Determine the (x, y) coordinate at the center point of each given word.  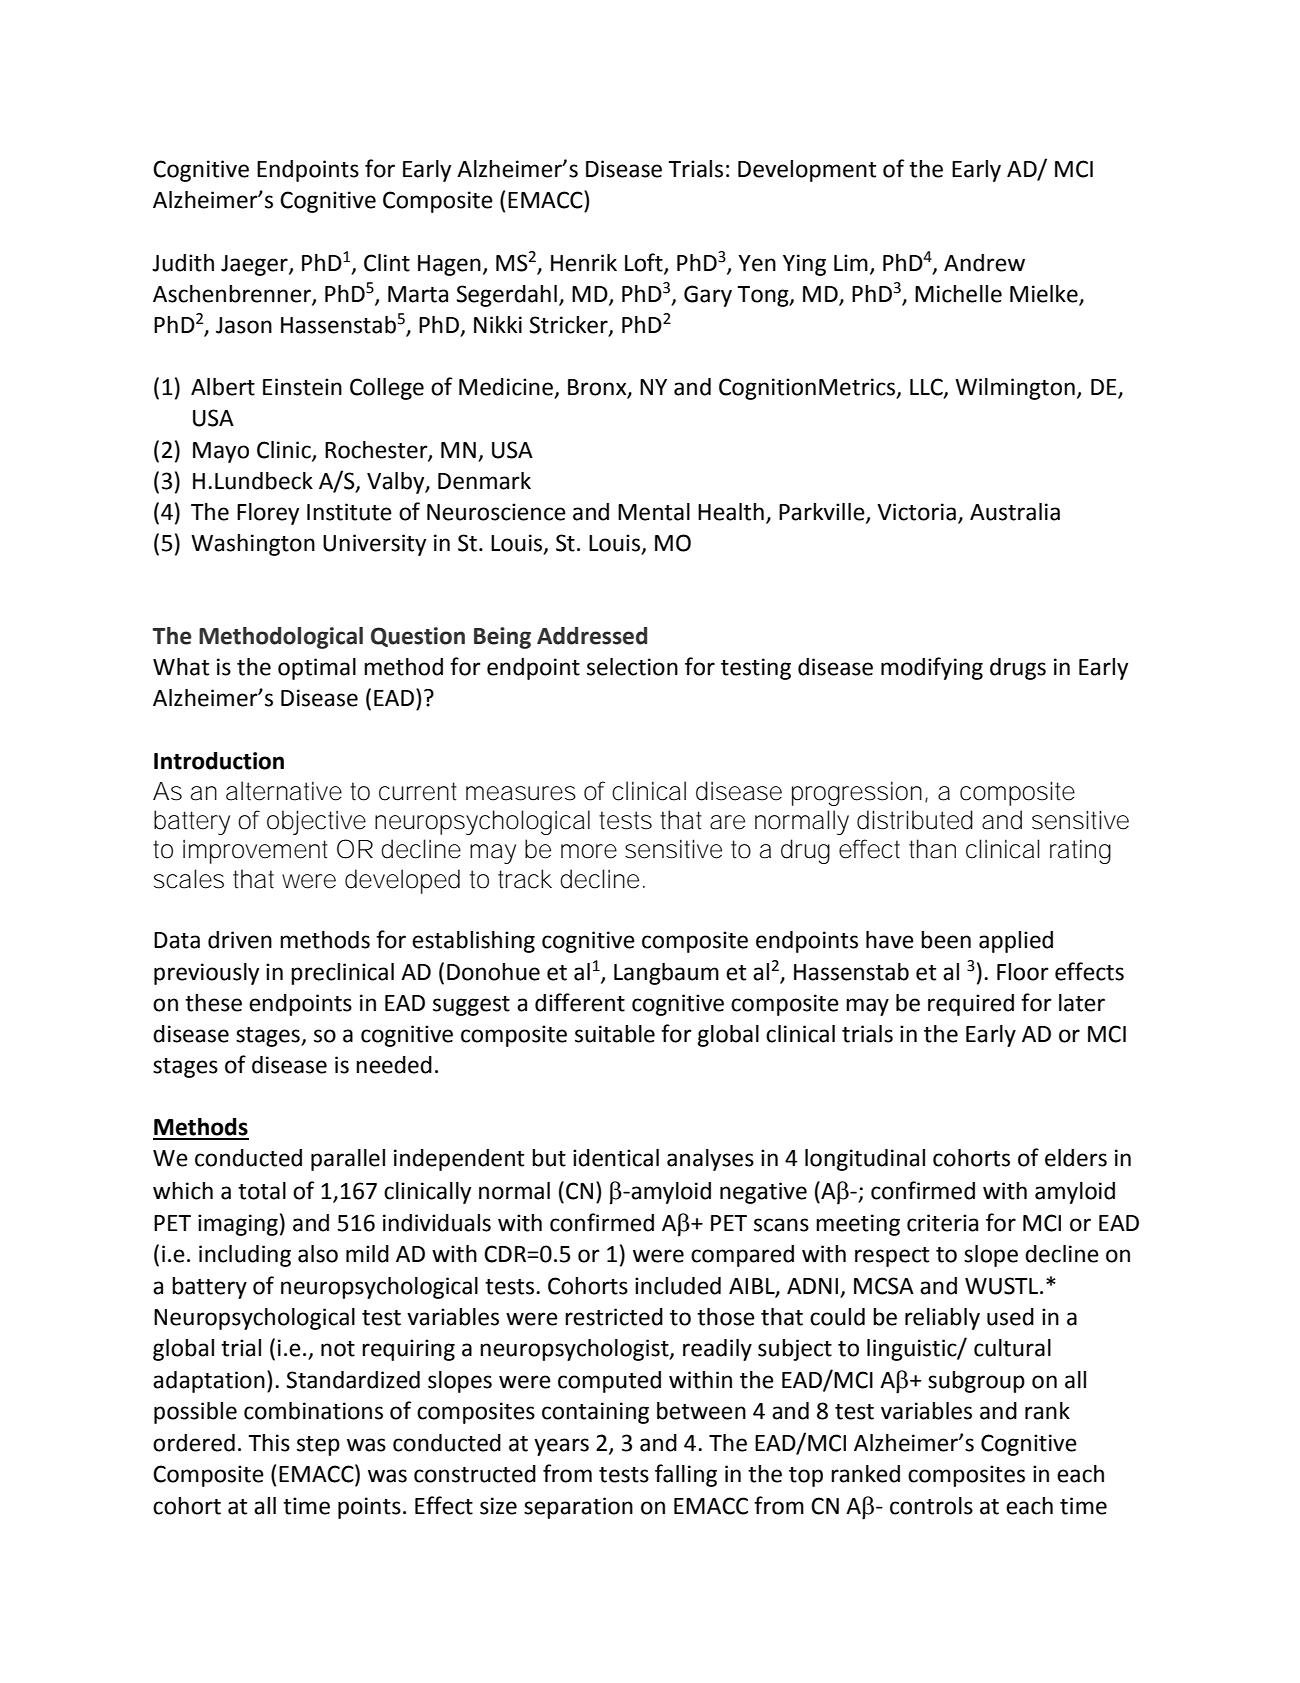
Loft (645, 263)
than (932, 849)
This (269, 1443)
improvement (255, 852)
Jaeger (255, 265)
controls (931, 1506)
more (589, 851)
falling (686, 1475)
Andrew (984, 263)
